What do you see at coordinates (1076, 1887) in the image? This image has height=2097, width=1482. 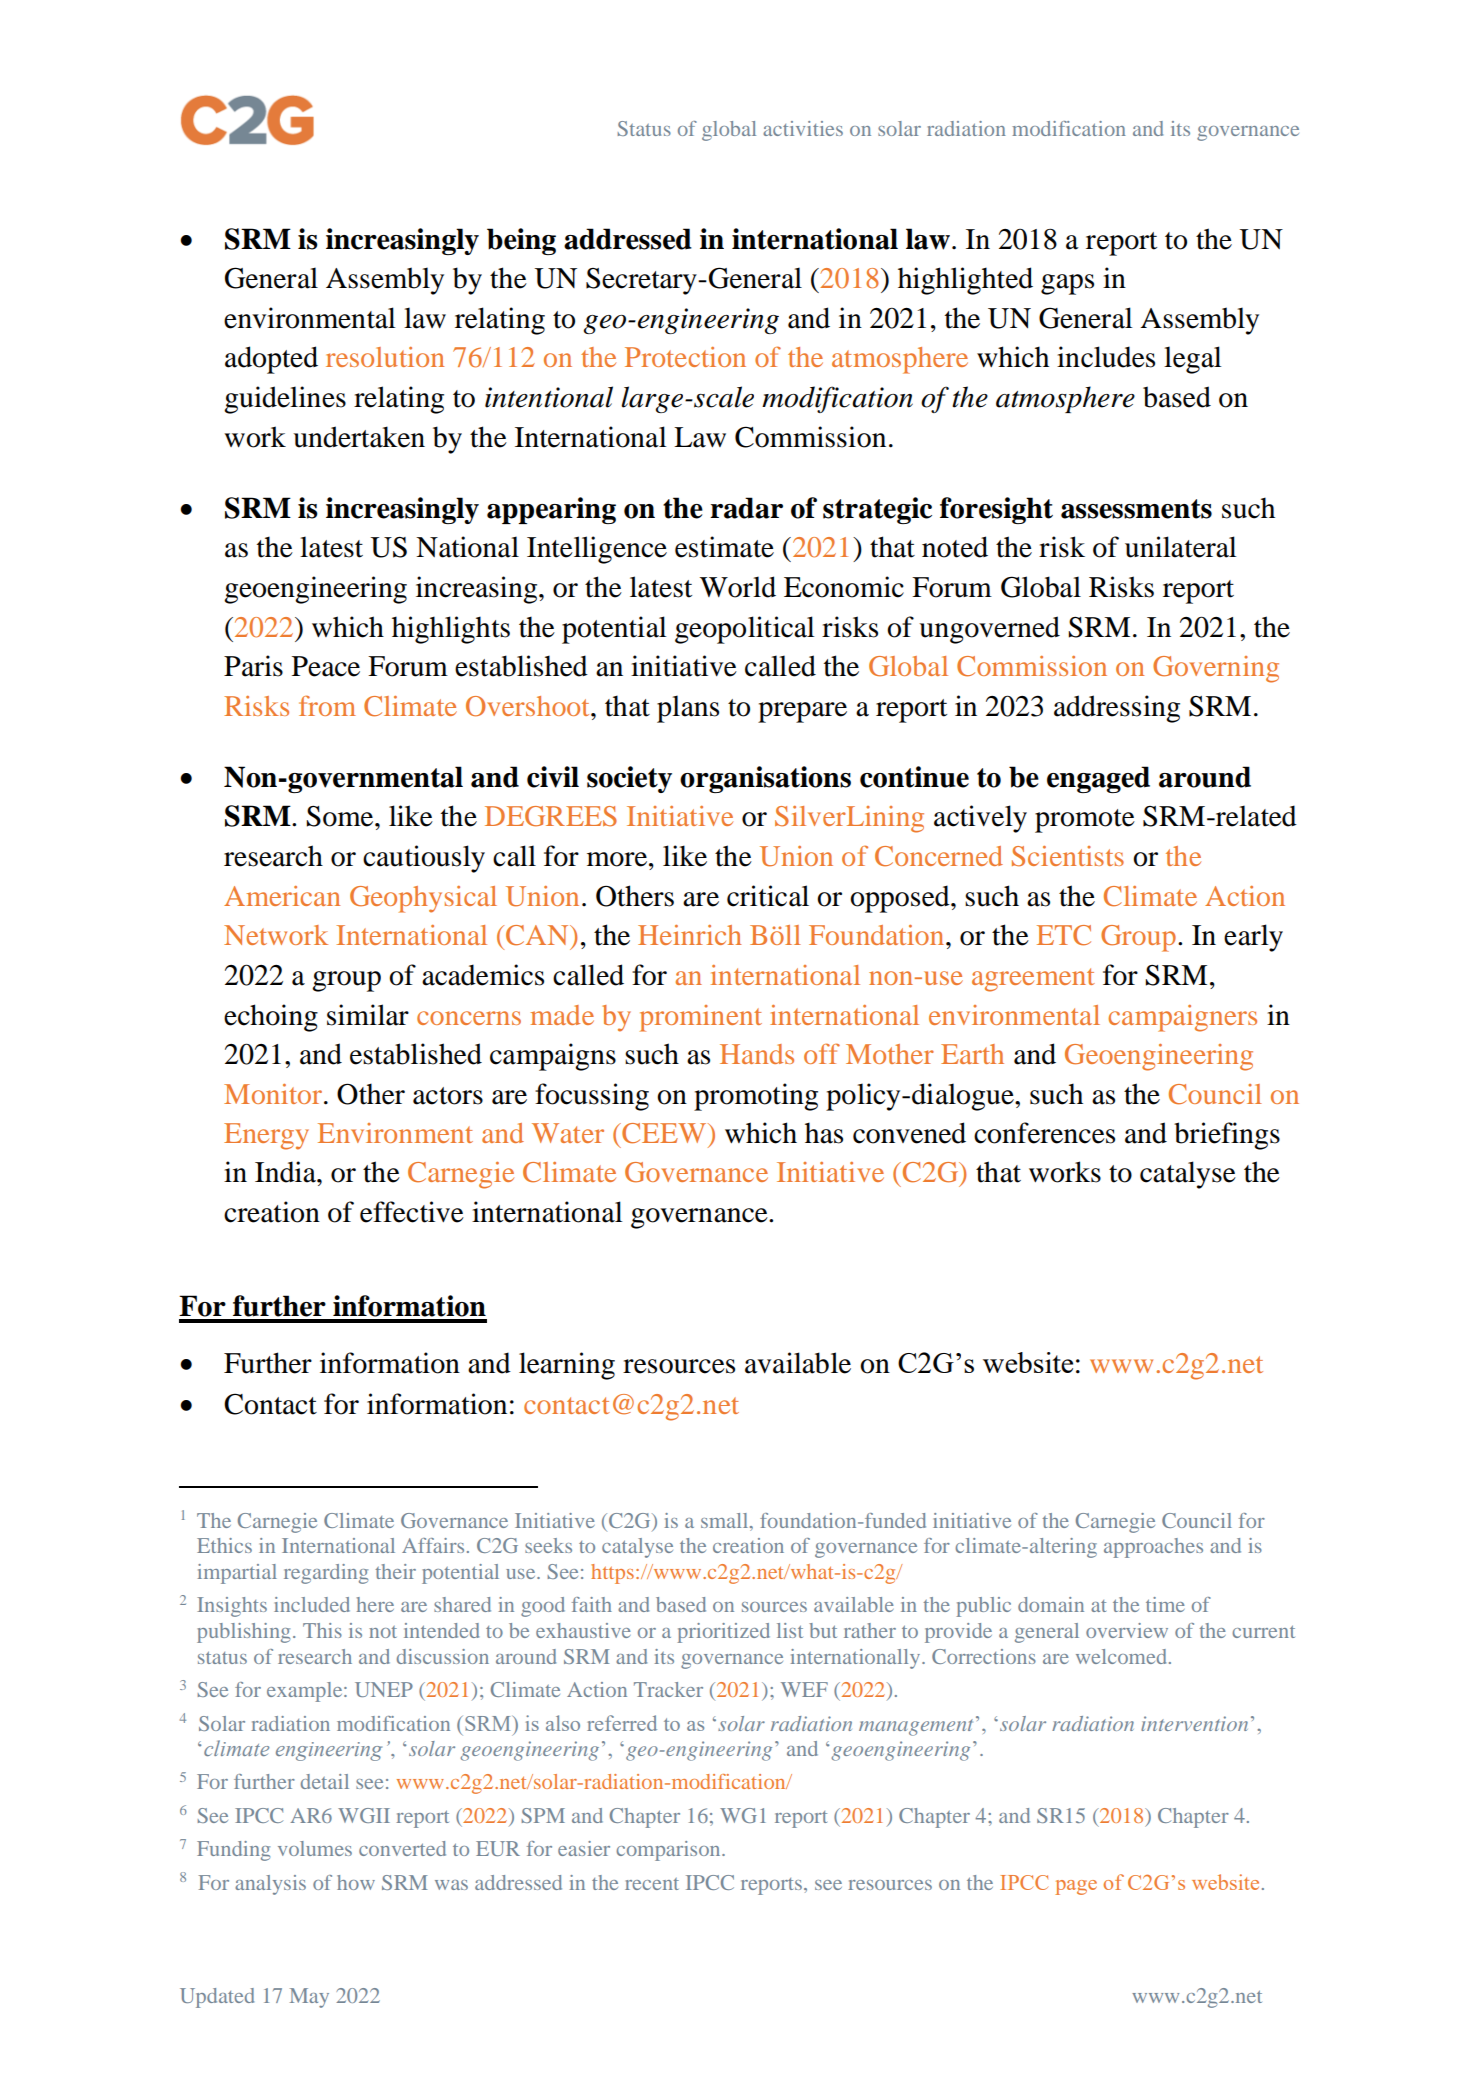 I see `page` at bounding box center [1076, 1887].
